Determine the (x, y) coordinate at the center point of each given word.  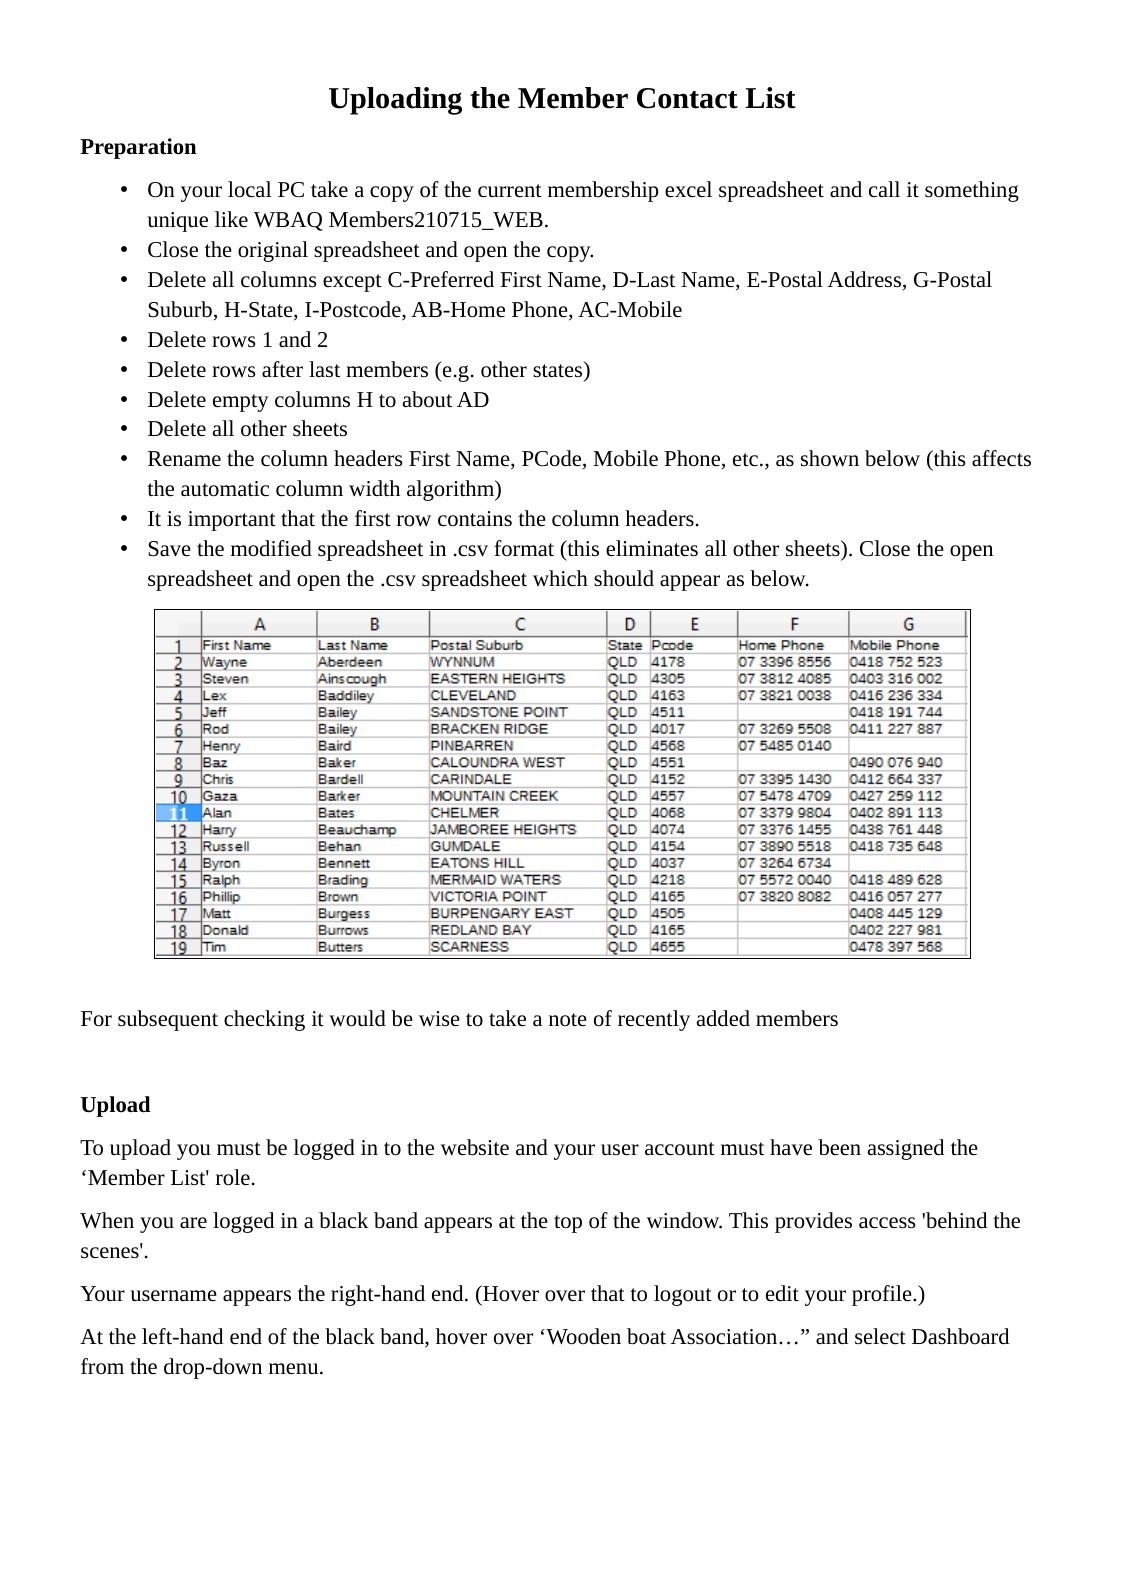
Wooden (582, 1336)
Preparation (138, 148)
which (560, 578)
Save (169, 549)
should (624, 578)
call (884, 189)
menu (295, 1368)
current (510, 191)
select (880, 1336)
